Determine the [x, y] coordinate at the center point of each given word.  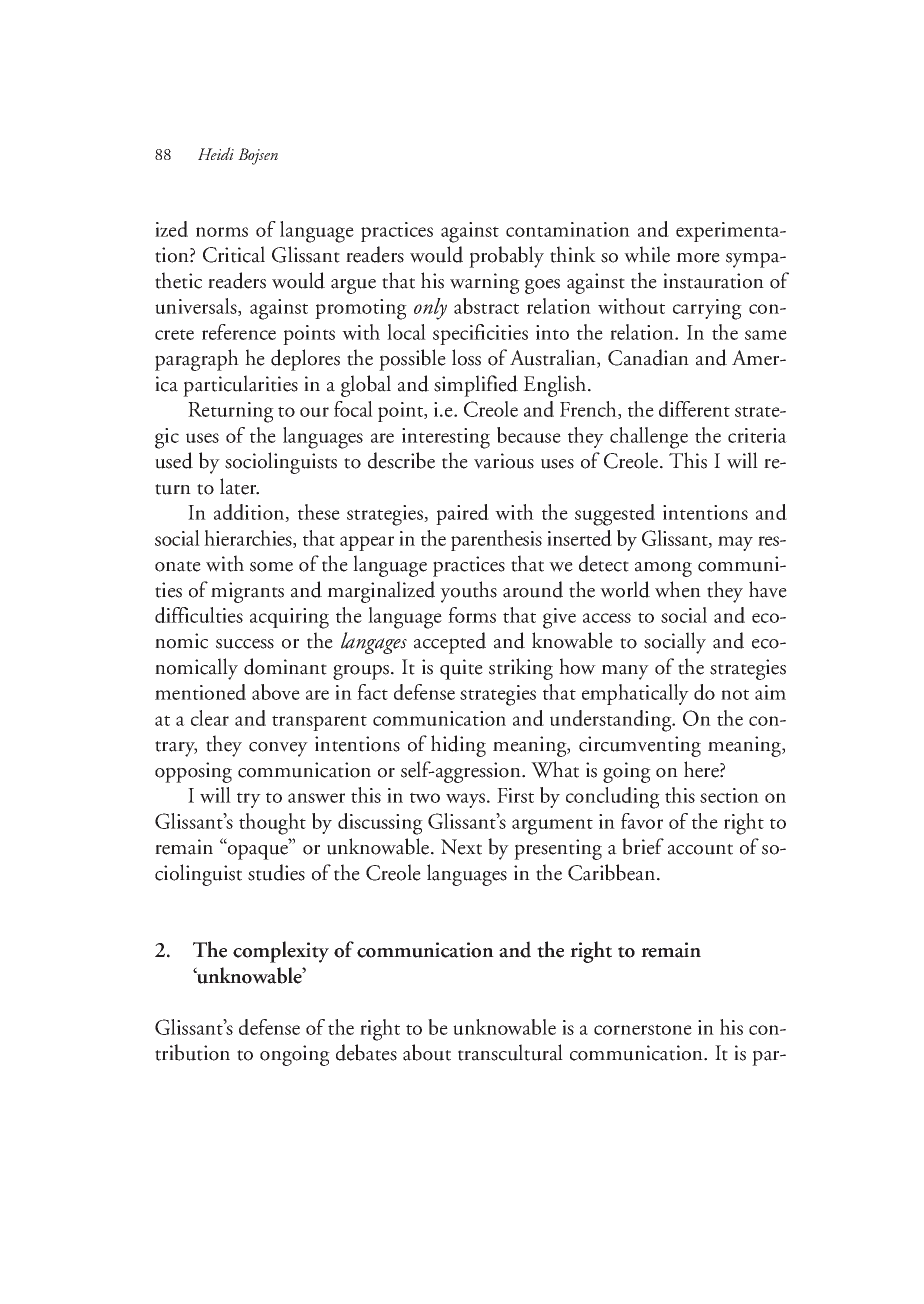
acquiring [289, 618]
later [239, 486]
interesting [446, 438]
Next [461, 847]
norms [222, 232]
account [700, 849]
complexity [281, 952]
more [698, 258]
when [678, 589]
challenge [649, 438]
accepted [450, 643]
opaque [258, 851]
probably [506, 257]
